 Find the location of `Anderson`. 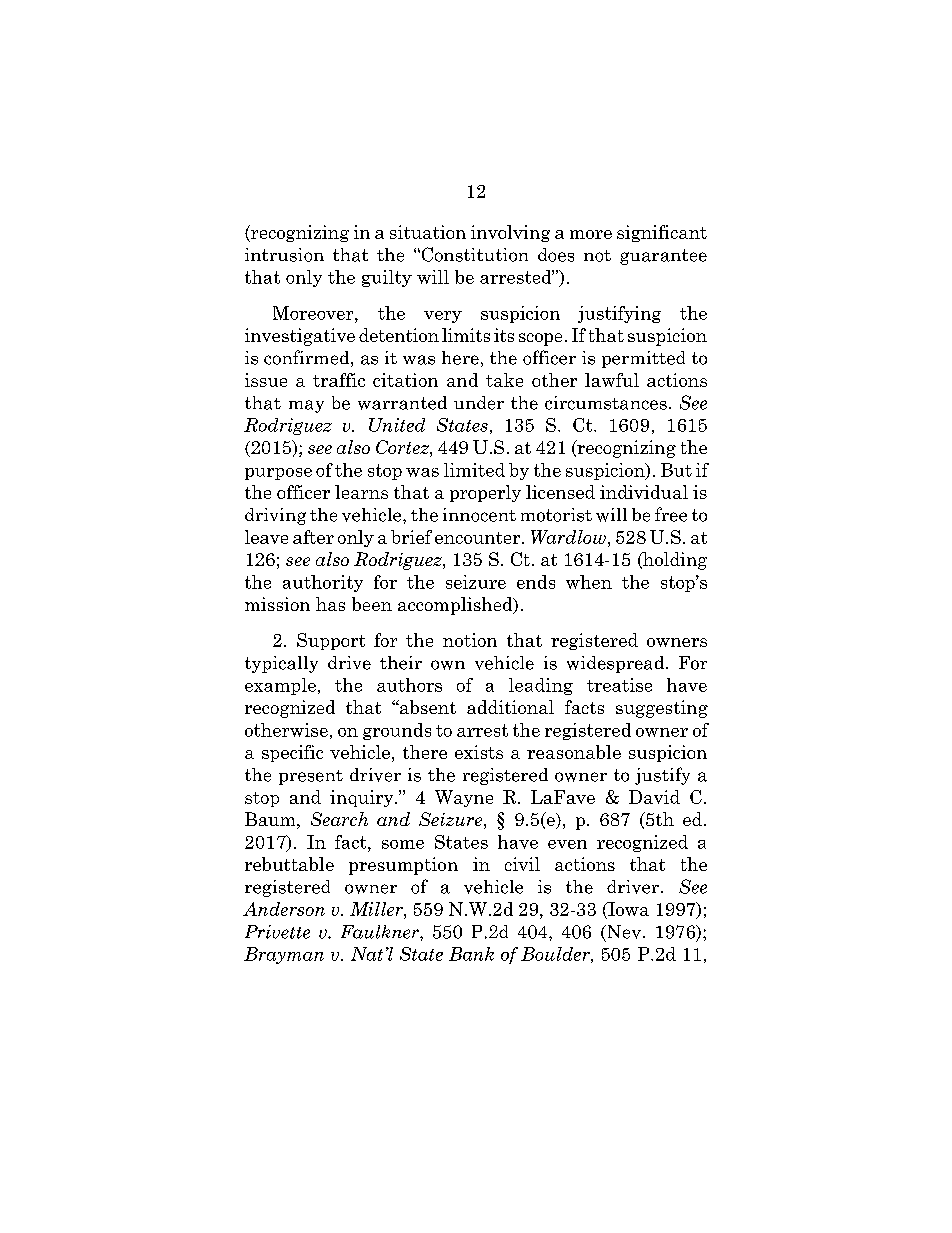

Anderson is located at coordinates (284, 909).
